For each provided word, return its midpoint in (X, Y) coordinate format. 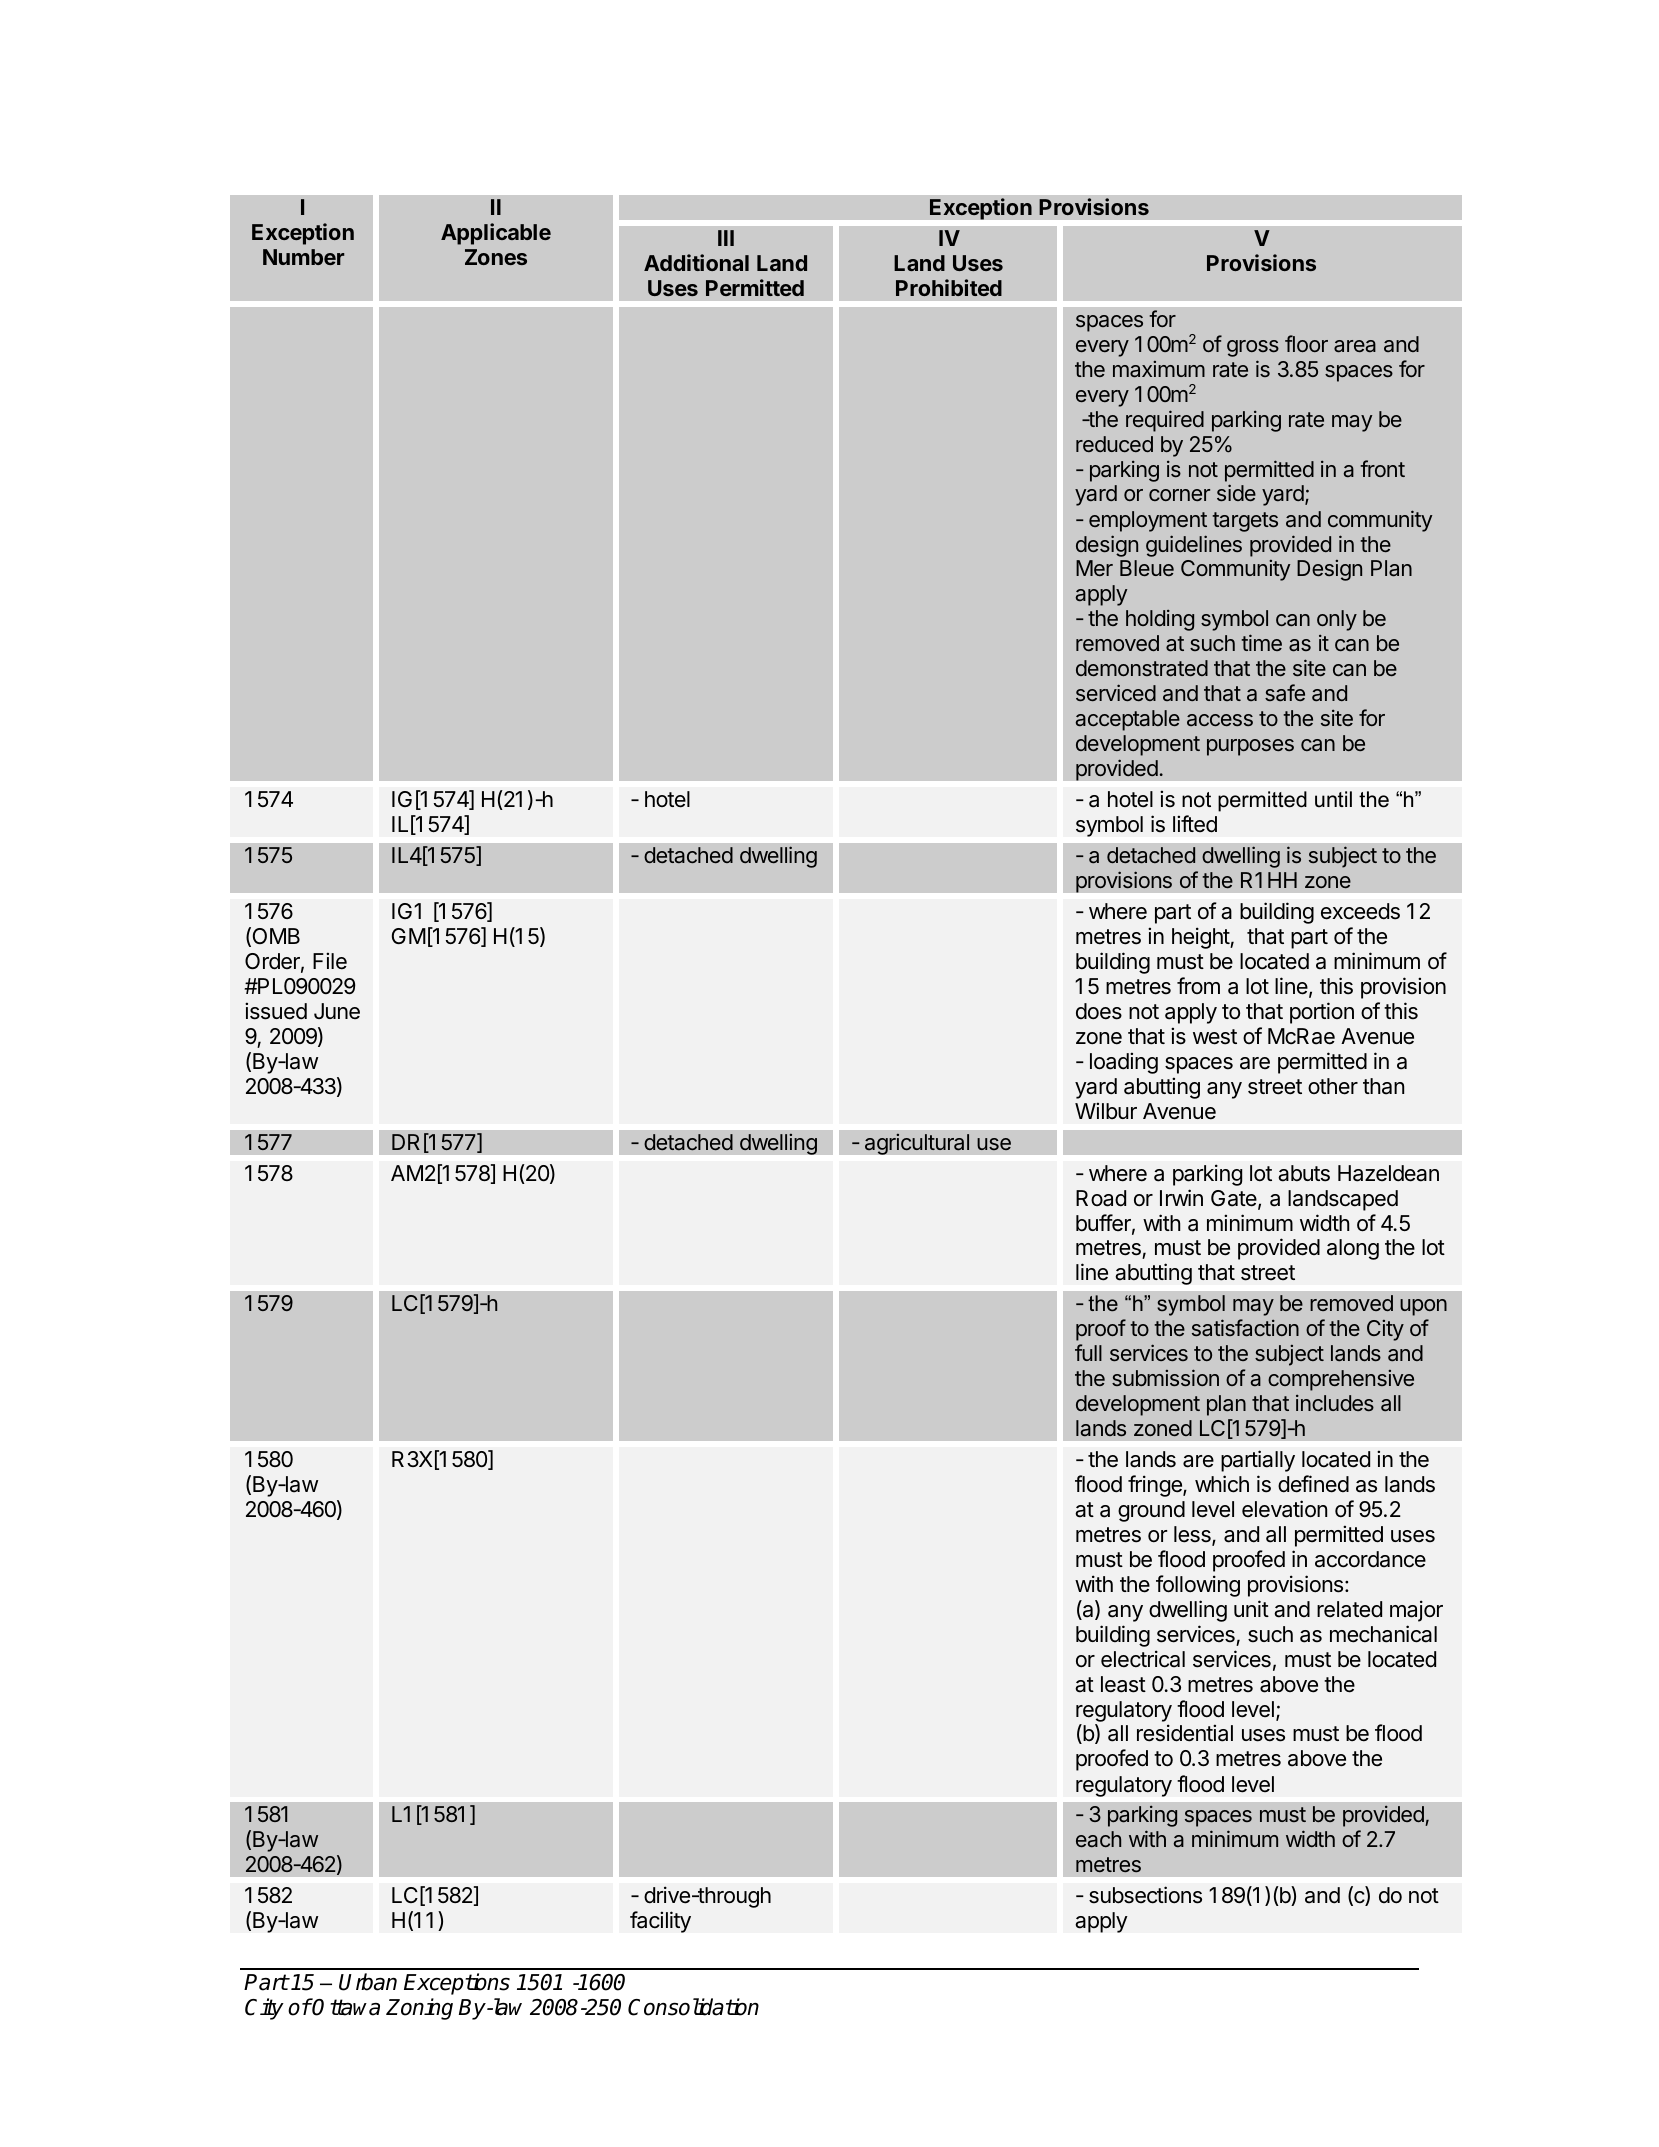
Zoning (419, 2009)
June (337, 1011)
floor (1306, 343)
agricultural (917, 1144)
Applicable (496, 234)
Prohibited (949, 287)
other (1333, 1086)
